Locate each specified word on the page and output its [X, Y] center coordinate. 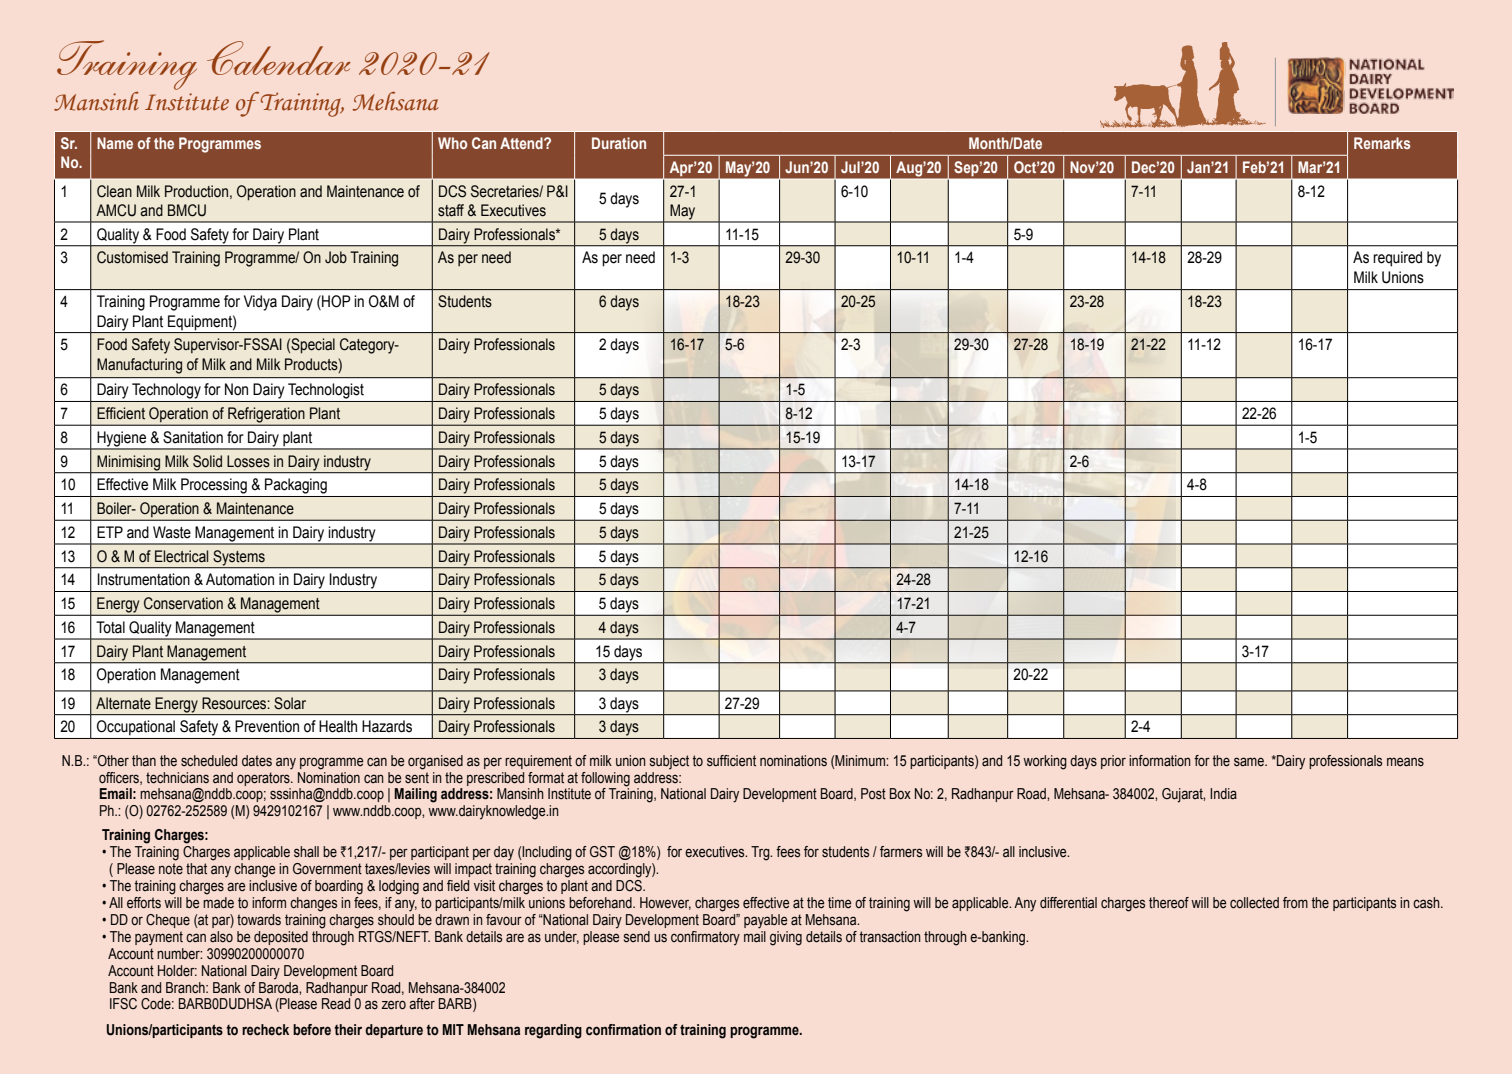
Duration [619, 143]
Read [336, 1004]
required [1397, 259]
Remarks [1382, 143]
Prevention [267, 726]
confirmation [623, 1030]
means [1405, 762]
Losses [248, 461]
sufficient [731, 761]
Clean [114, 191]
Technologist [326, 391]
